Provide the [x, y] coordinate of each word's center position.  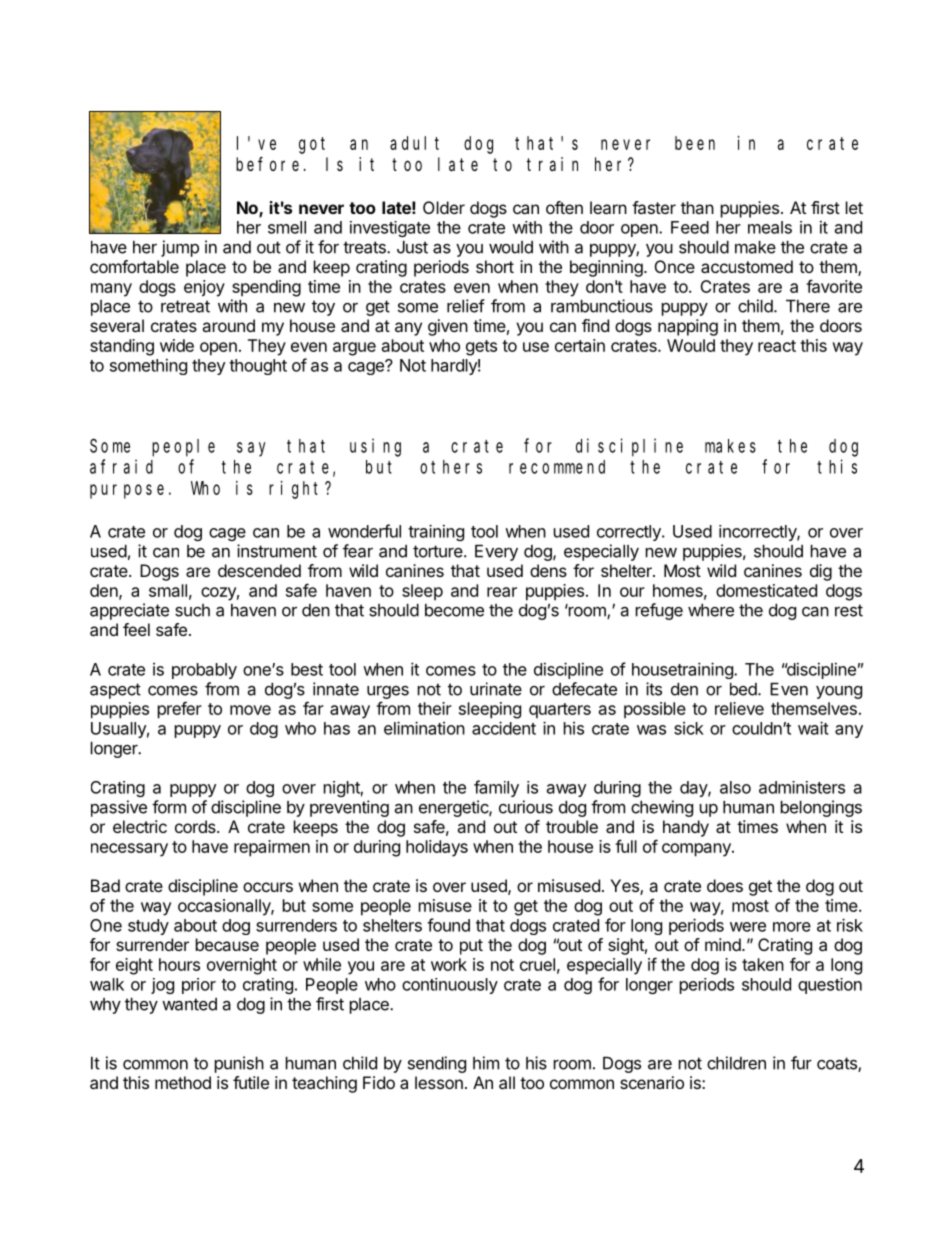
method [183, 1082]
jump [180, 248]
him [486, 1063]
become [454, 610]
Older [444, 207]
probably [204, 671]
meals [770, 227]
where [711, 610]
